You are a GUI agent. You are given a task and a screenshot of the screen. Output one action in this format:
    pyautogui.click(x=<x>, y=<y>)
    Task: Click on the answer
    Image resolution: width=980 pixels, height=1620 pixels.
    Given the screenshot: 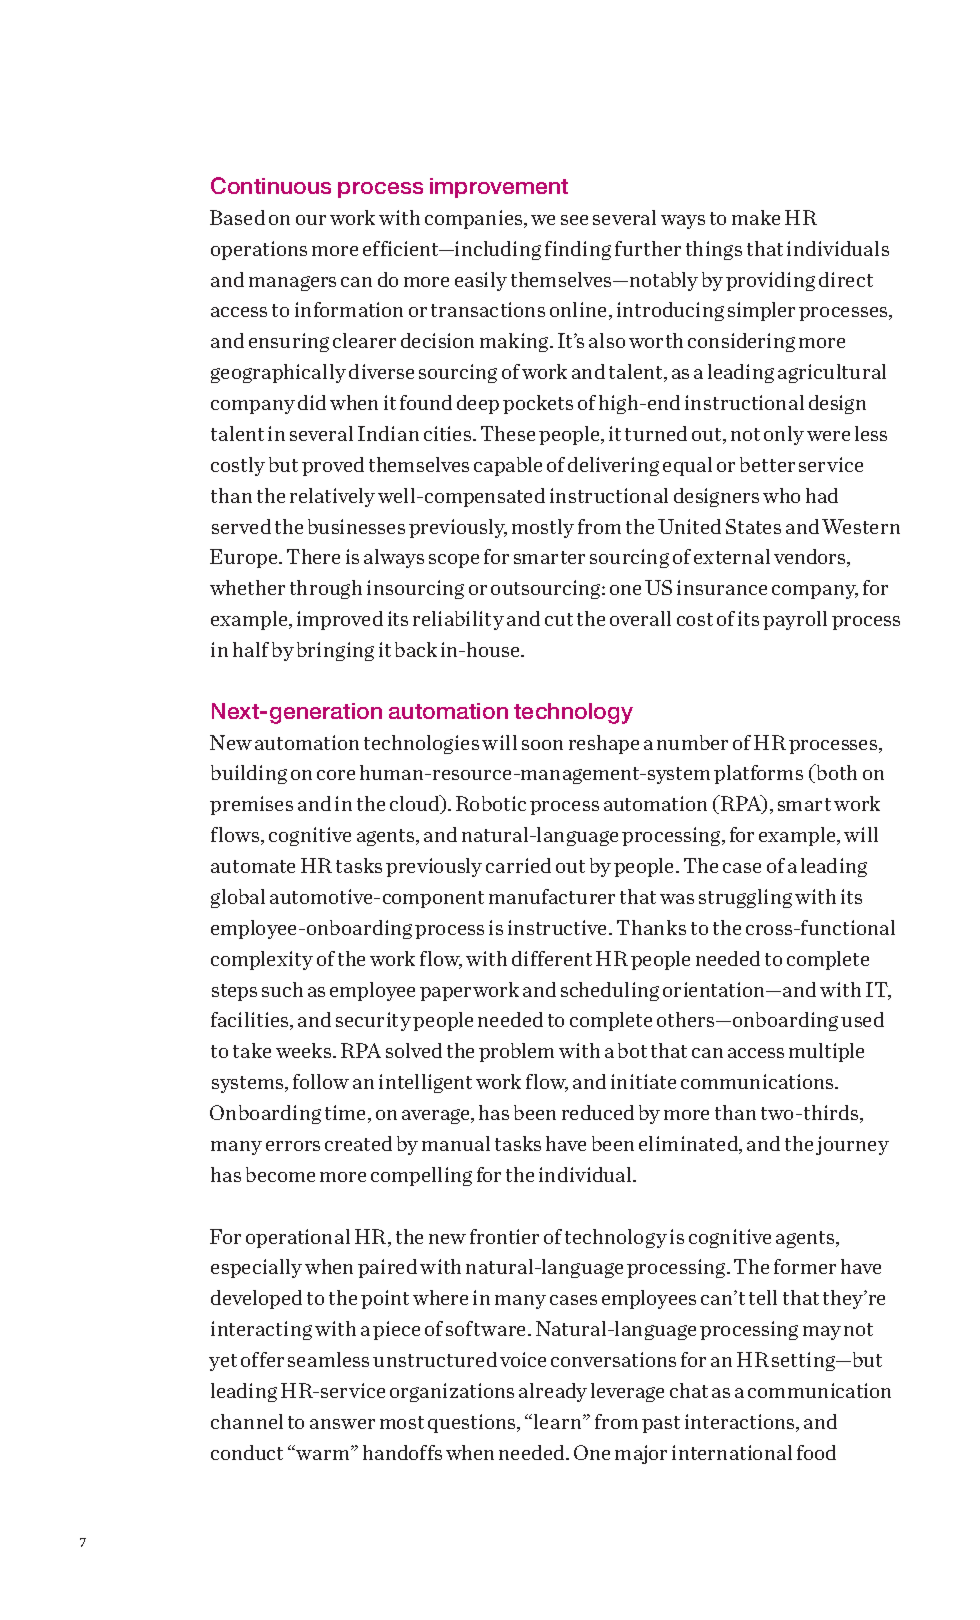 What is the action you would take?
    pyautogui.click(x=342, y=1424)
